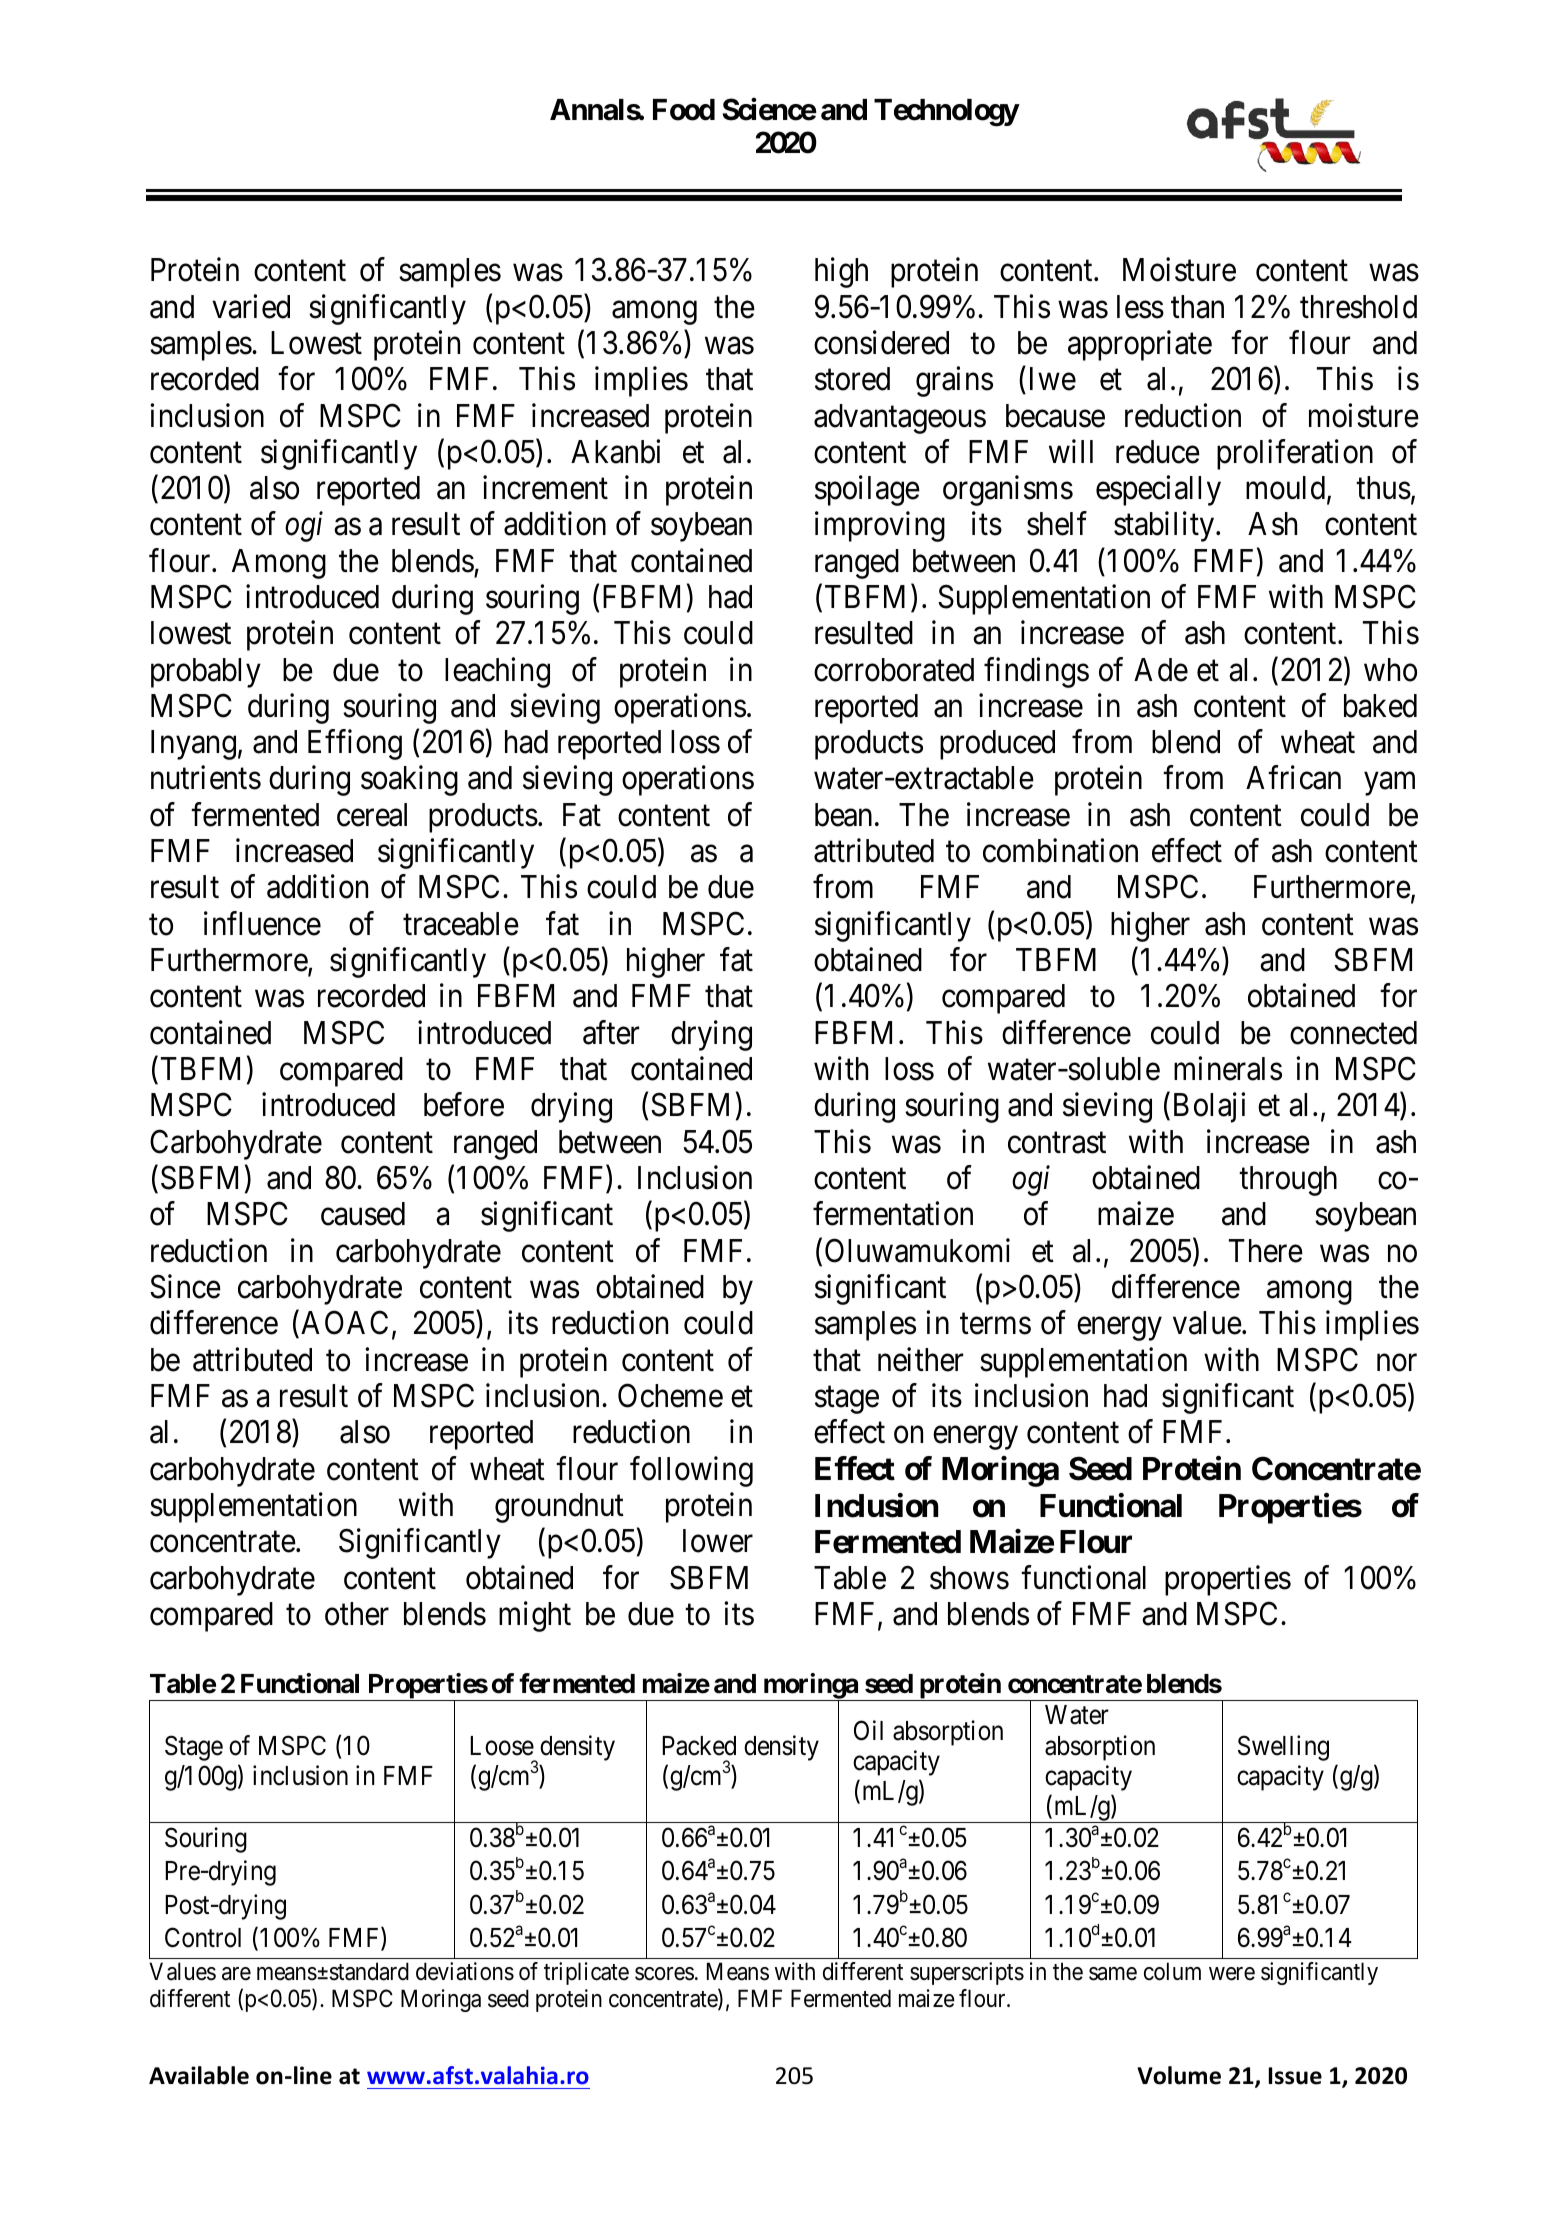  What do you see at coordinates (357, 1614) in the screenshot?
I see `other` at bounding box center [357, 1614].
